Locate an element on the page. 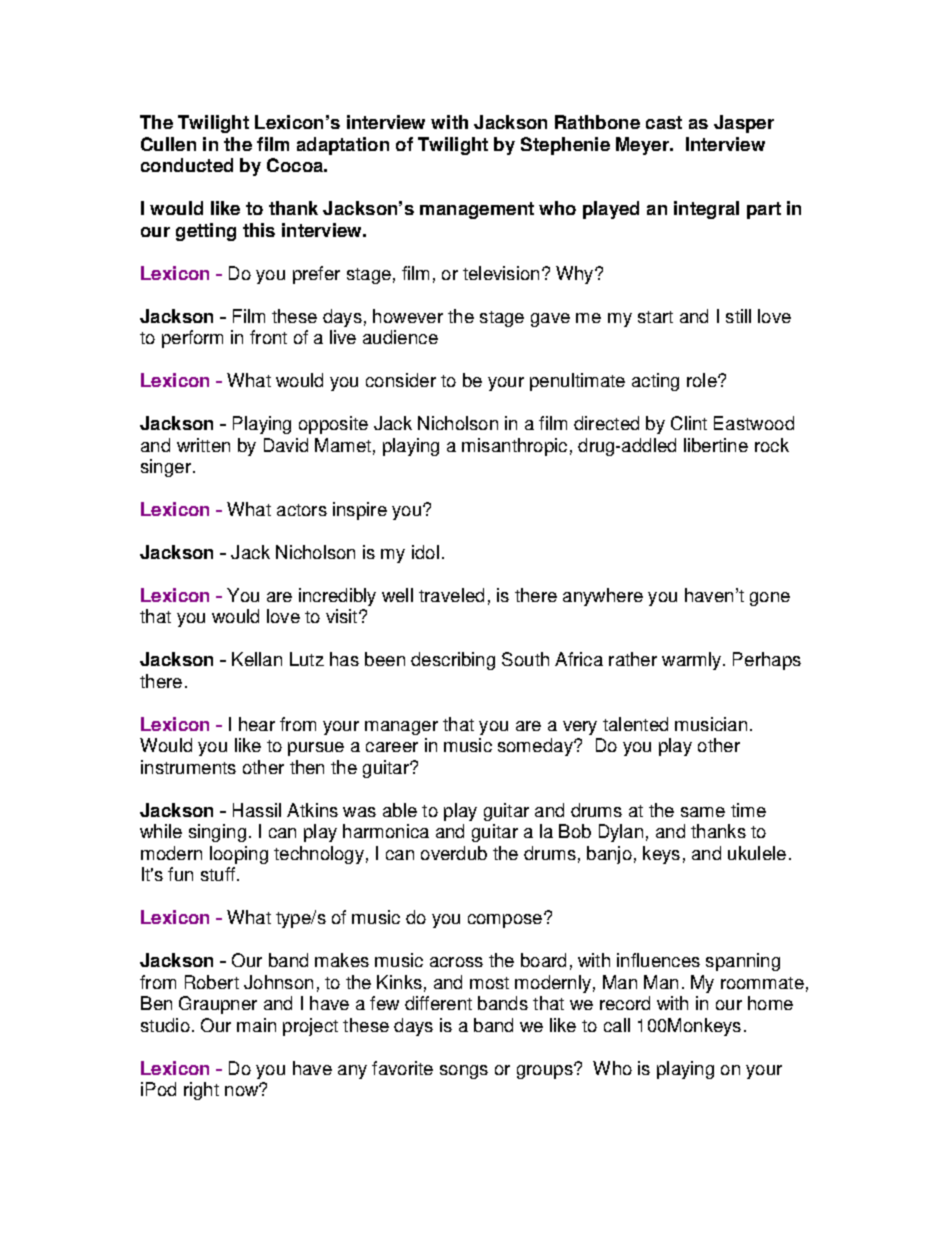 The width and height of the page is (952, 1233). misanthropic is located at coordinates (514, 447).
